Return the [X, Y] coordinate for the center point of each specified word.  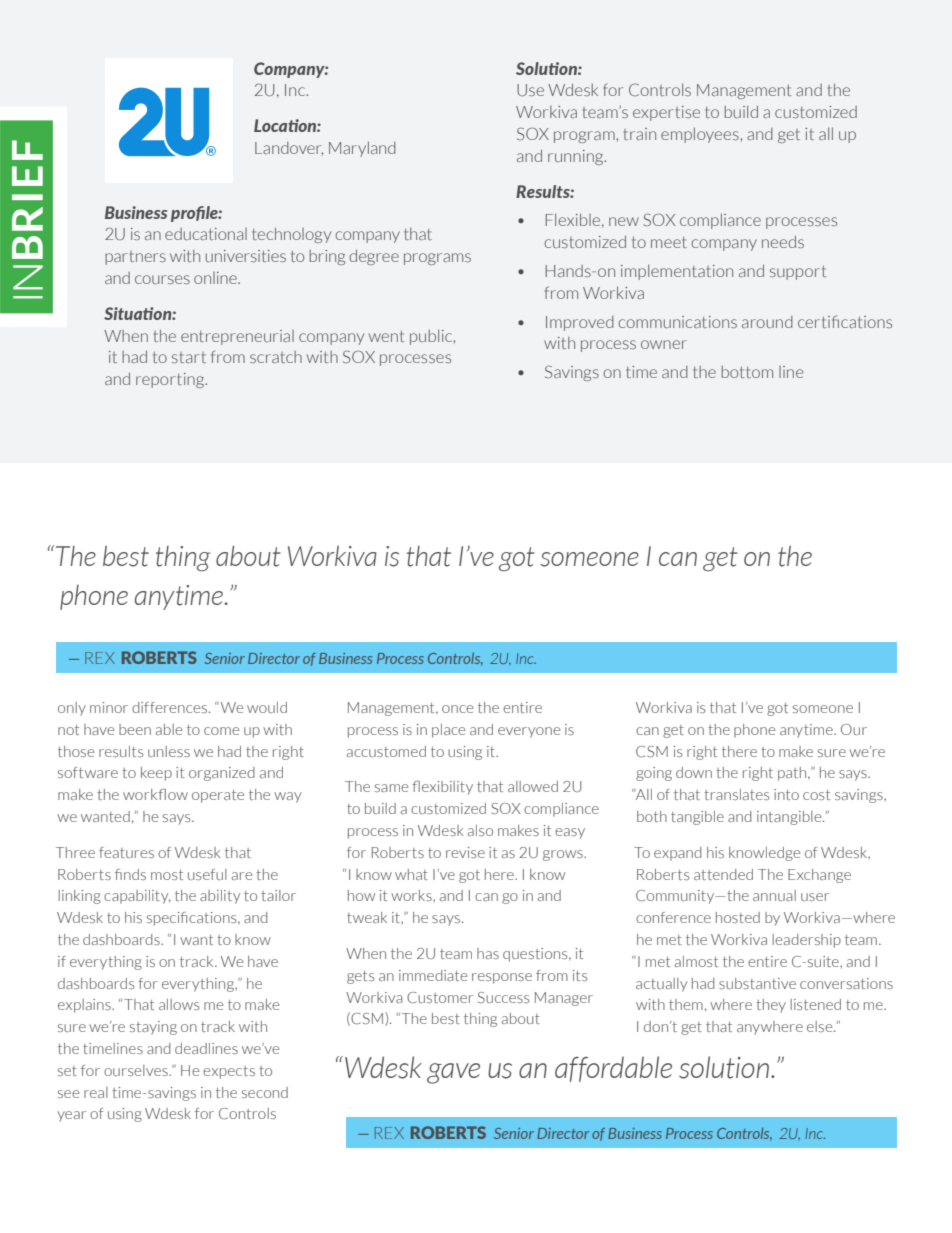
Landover [289, 149]
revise [465, 852]
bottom [747, 372]
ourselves [137, 1070]
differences [171, 707]
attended [723, 874]
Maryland [362, 149]
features [126, 852]
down [694, 772]
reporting [171, 380]
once [457, 709]
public [432, 337]
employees [701, 135]
